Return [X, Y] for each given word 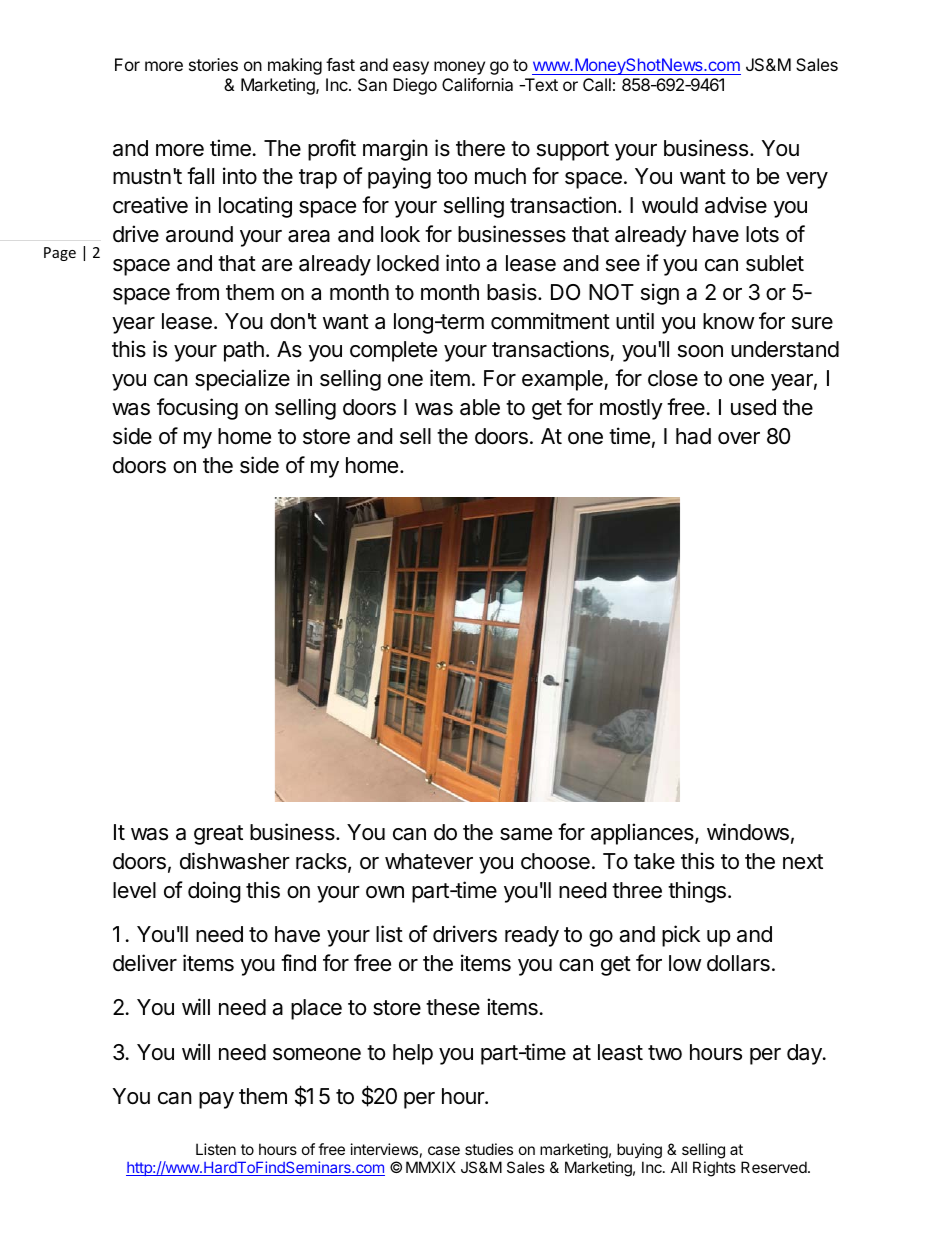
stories [213, 64]
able [480, 407]
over [739, 438]
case [444, 1150]
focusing [197, 409]
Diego [415, 86]
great [218, 835]
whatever [429, 861]
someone [317, 1054]
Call [597, 84]
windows [748, 832]
